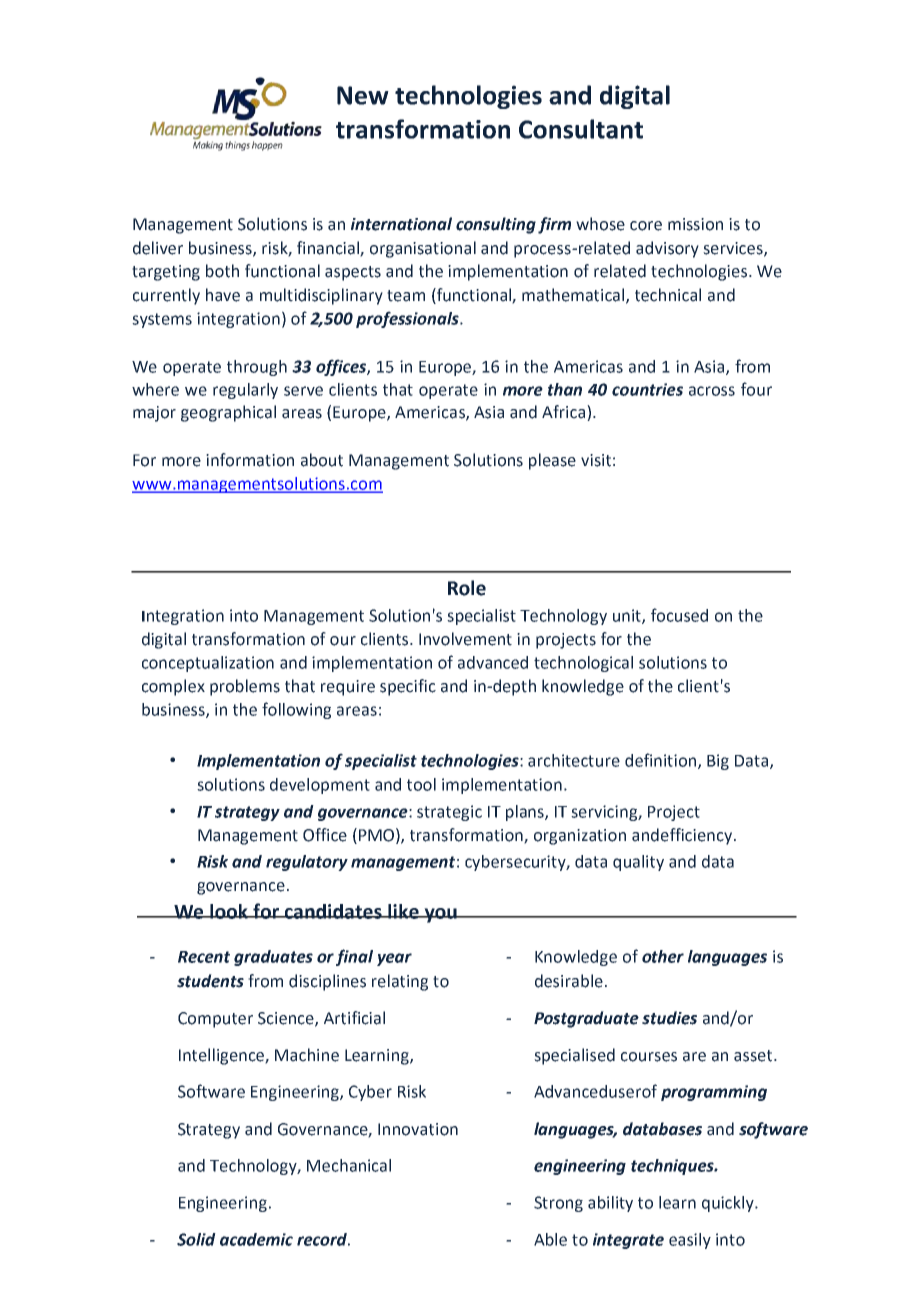  Describe the element at coordinates (465, 639) in the screenshot. I see `Involvement` at that location.
